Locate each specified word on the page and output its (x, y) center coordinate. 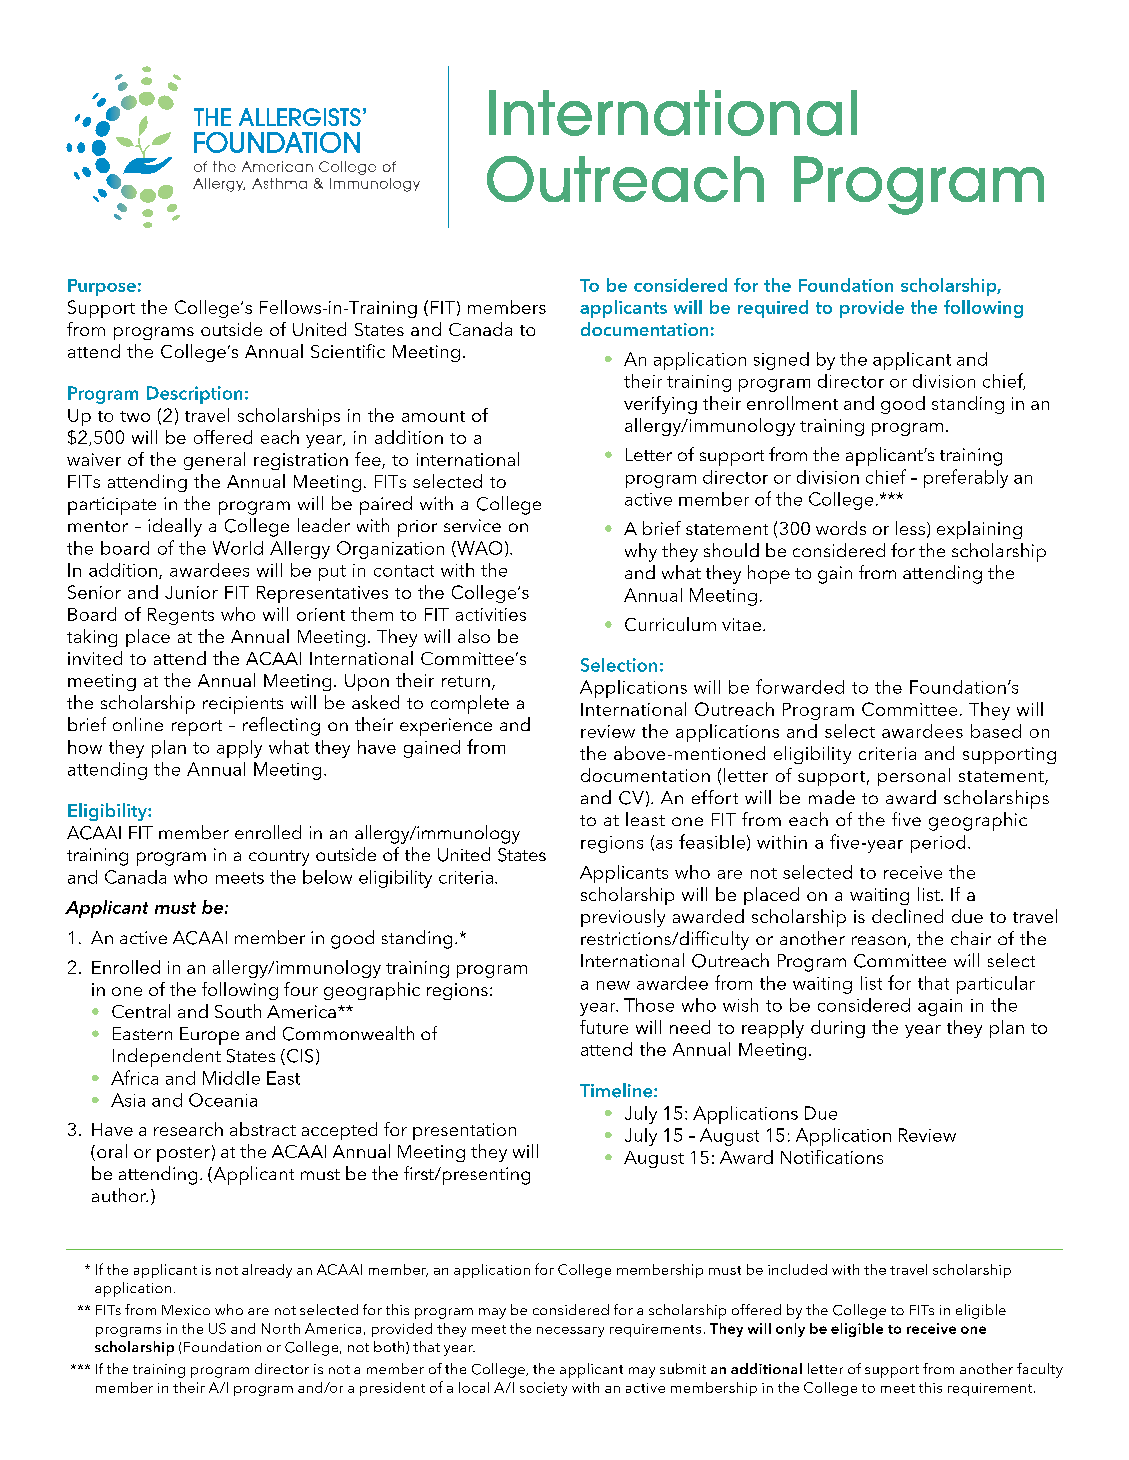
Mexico (186, 1310)
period (938, 844)
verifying (660, 405)
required (773, 309)
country (279, 858)
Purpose (102, 287)
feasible (712, 841)
